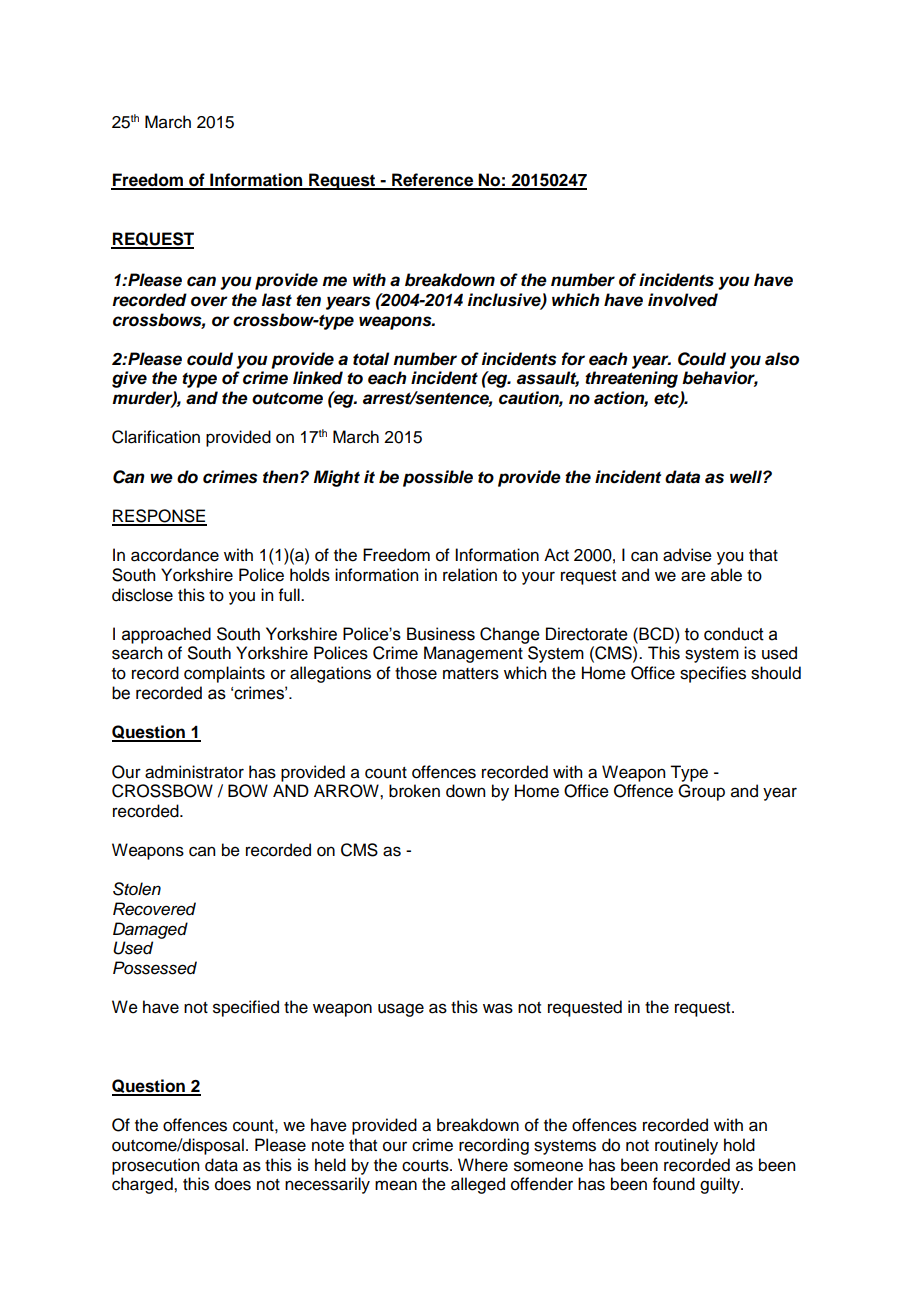 The width and height of the page is (924, 1308). Describe the element at coordinates (683, 300) in the page. I see `involved` at that location.
